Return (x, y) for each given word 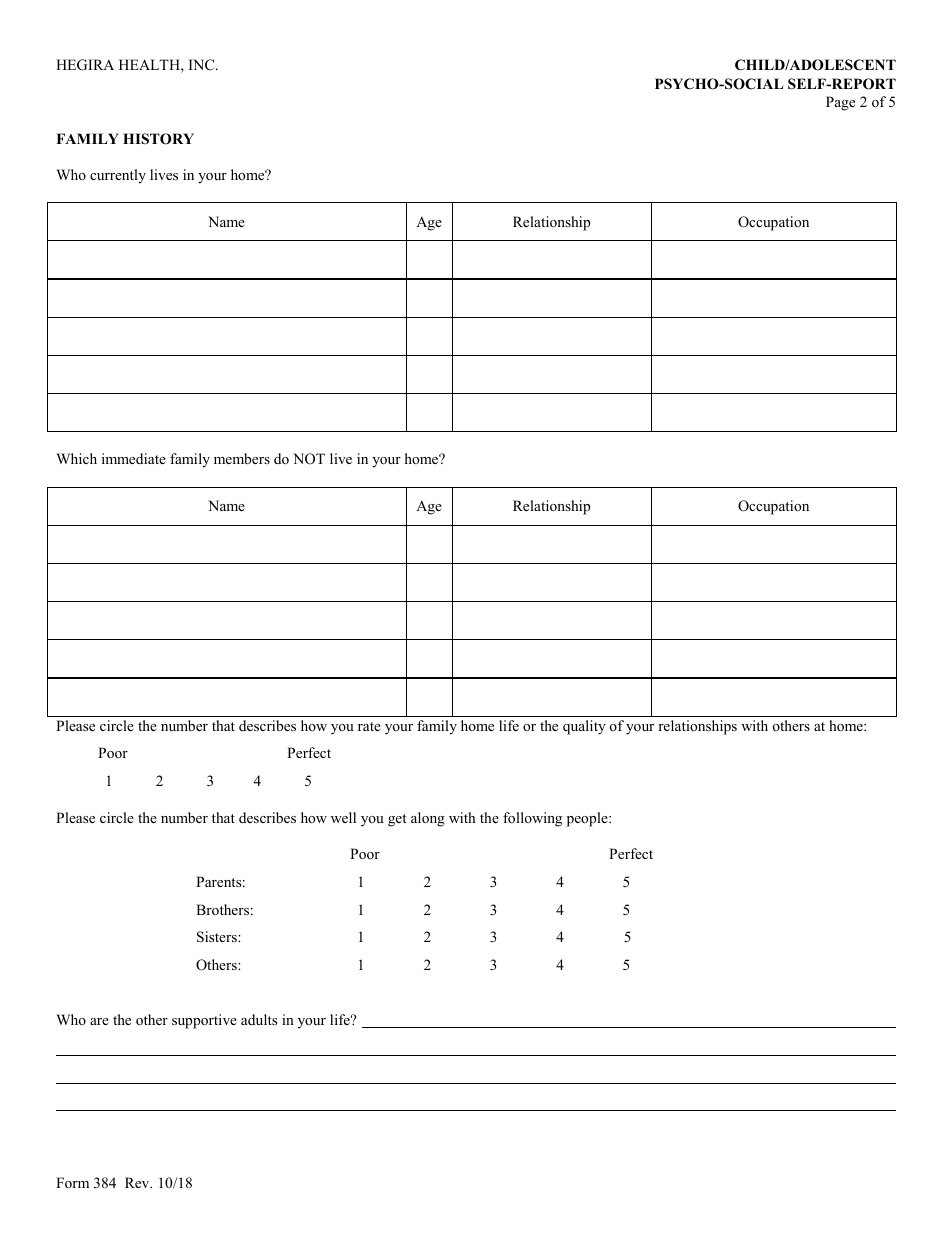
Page (840, 103)
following (532, 819)
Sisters (218, 937)
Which (76, 458)
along (428, 819)
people (588, 819)
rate (369, 726)
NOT (309, 459)
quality (584, 727)
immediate (134, 458)
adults (259, 1019)
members (242, 458)
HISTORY (158, 139)
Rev (138, 1182)
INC (203, 65)
